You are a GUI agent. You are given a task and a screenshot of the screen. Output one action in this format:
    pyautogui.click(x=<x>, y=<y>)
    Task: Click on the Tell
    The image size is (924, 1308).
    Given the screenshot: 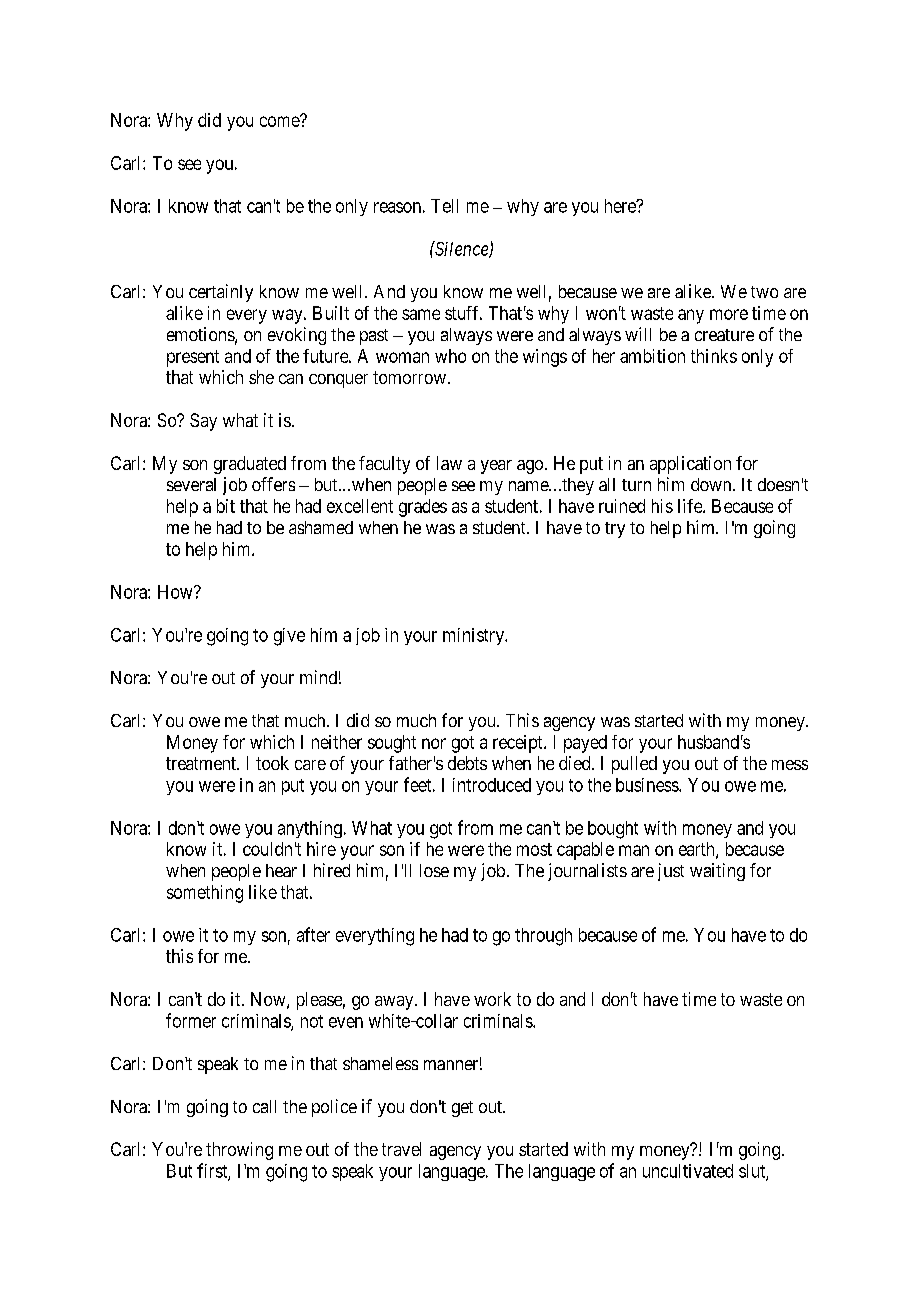 What is the action you would take?
    pyautogui.click(x=444, y=206)
